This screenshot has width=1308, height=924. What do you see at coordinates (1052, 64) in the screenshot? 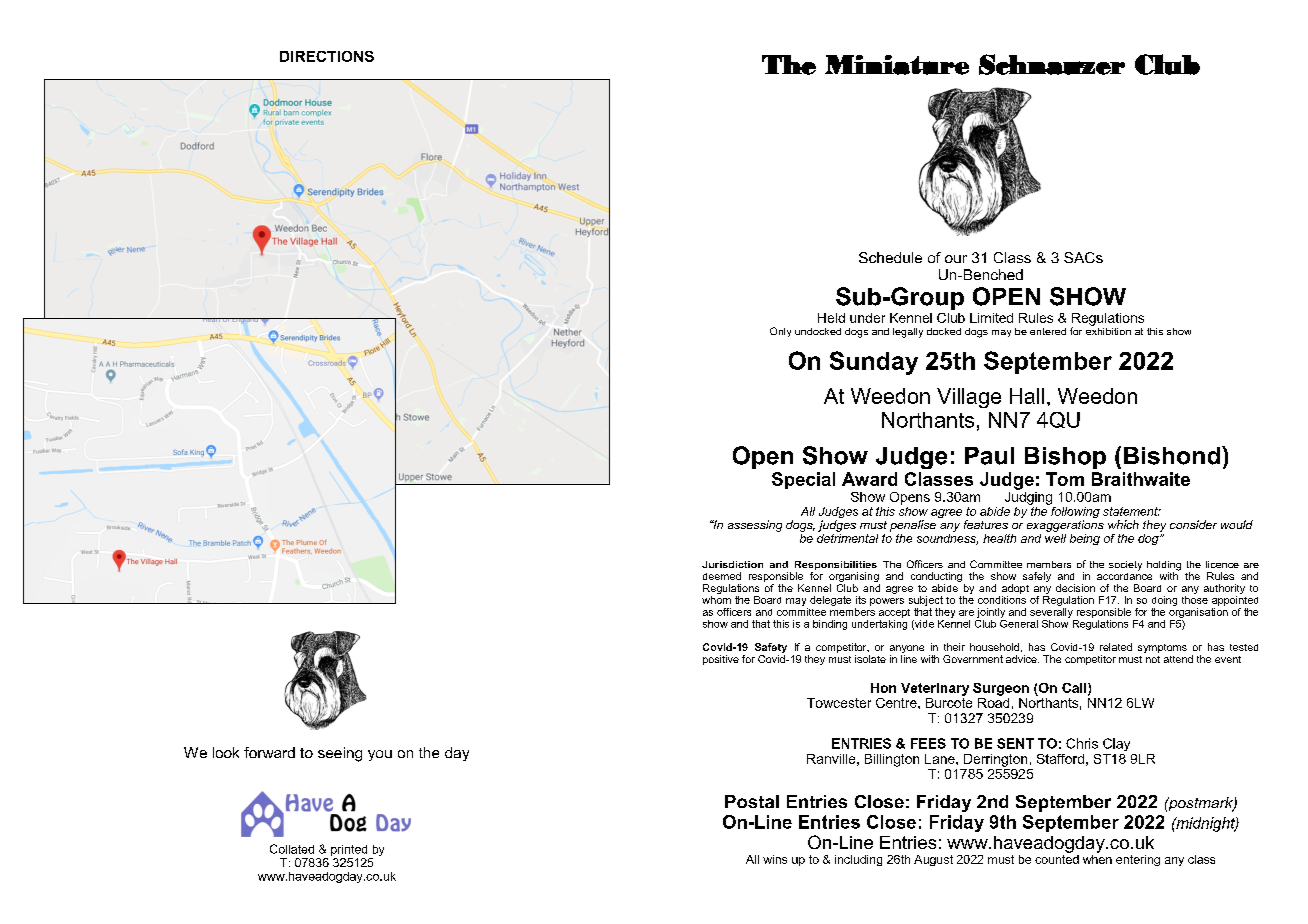
I see `Schnauzer` at bounding box center [1052, 64].
